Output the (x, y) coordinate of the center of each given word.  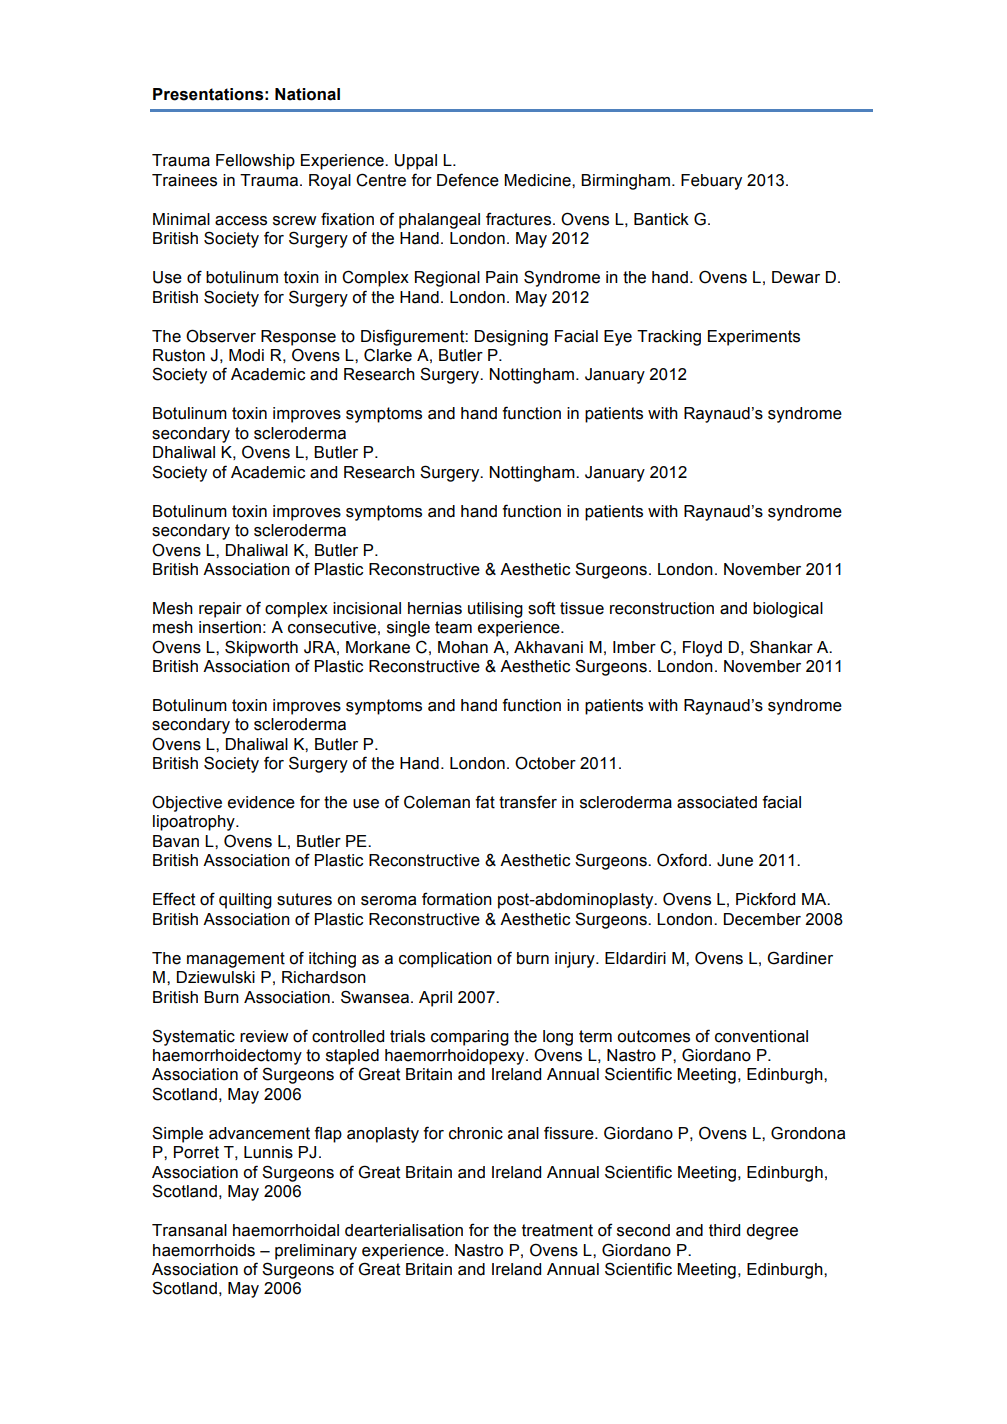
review (264, 1036)
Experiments (754, 338)
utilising (495, 610)
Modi (246, 355)
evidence (261, 802)
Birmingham (625, 182)
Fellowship (255, 162)
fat (485, 802)
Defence (468, 180)
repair (220, 610)
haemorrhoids (204, 1250)
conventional (761, 1036)
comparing (470, 1038)
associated (717, 802)
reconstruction (662, 608)
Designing (511, 338)
